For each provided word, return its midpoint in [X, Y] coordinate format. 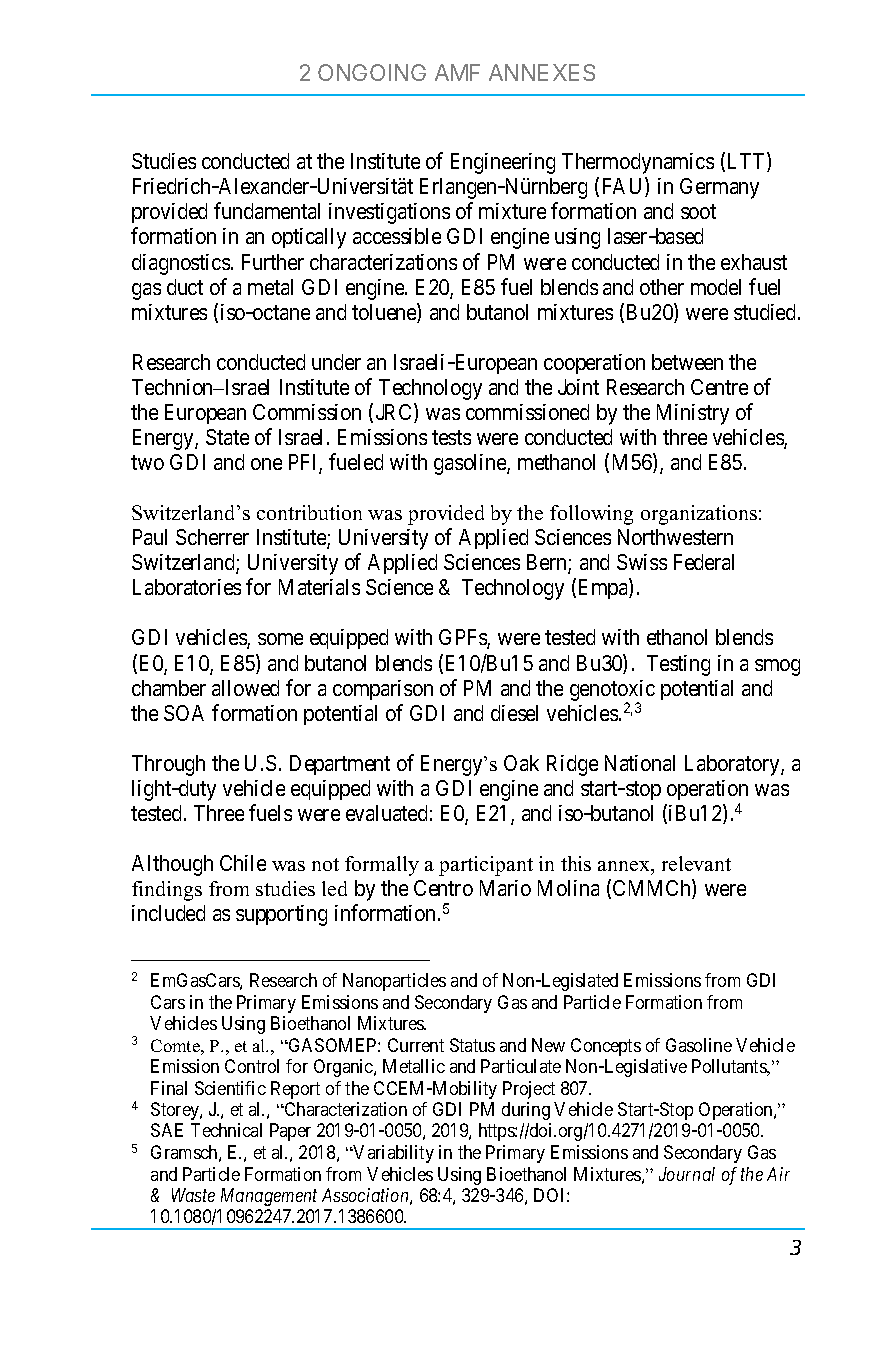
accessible [397, 236]
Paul [150, 537]
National [640, 763]
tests [451, 437]
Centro [443, 888]
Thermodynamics [638, 163]
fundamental [267, 211]
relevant [696, 863]
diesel [514, 713]
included [168, 913]
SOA [184, 713]
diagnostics [181, 264]
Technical [226, 1130]
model [716, 287]
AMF [457, 72]
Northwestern [675, 537]
